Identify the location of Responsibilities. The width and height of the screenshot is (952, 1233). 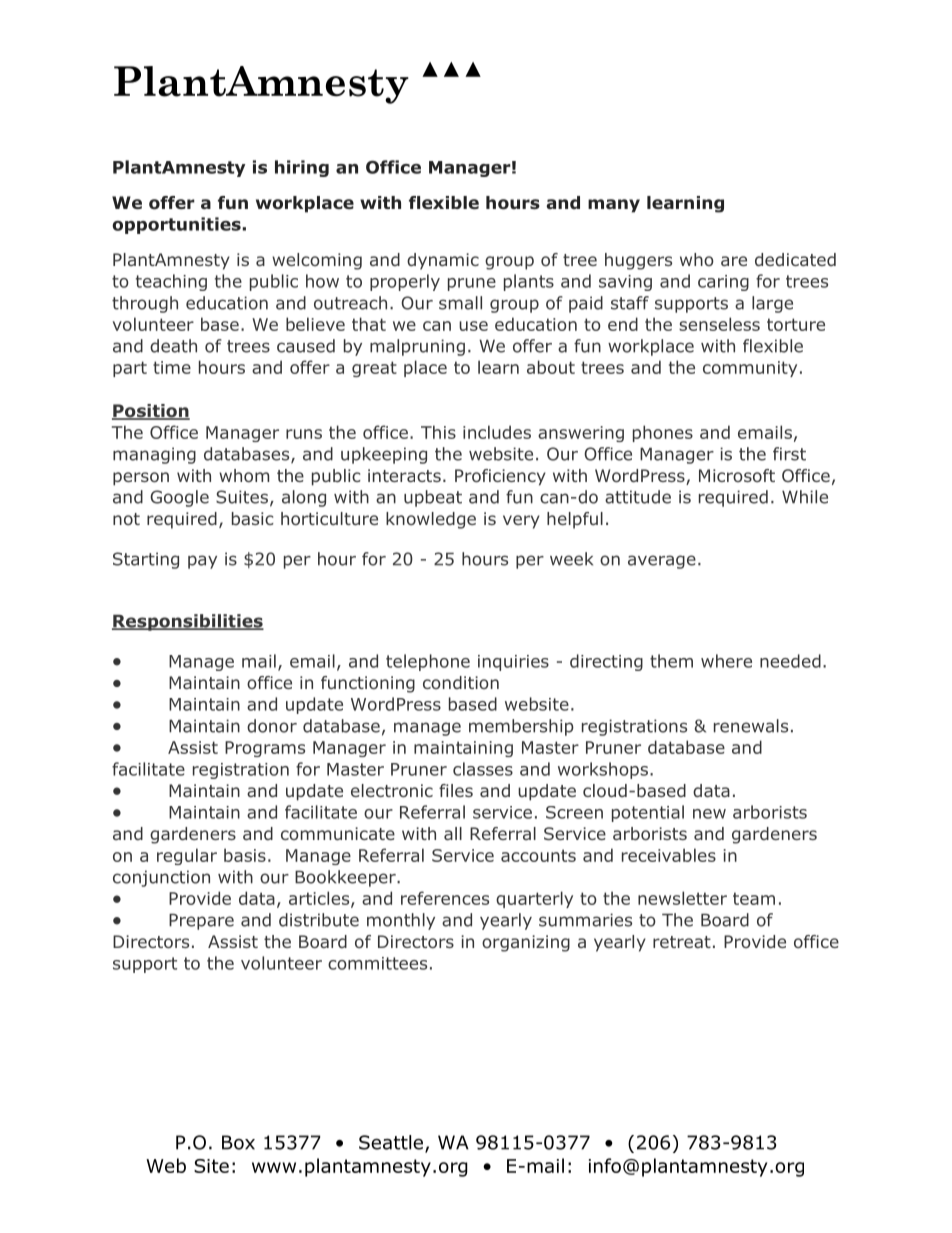
(188, 622).
